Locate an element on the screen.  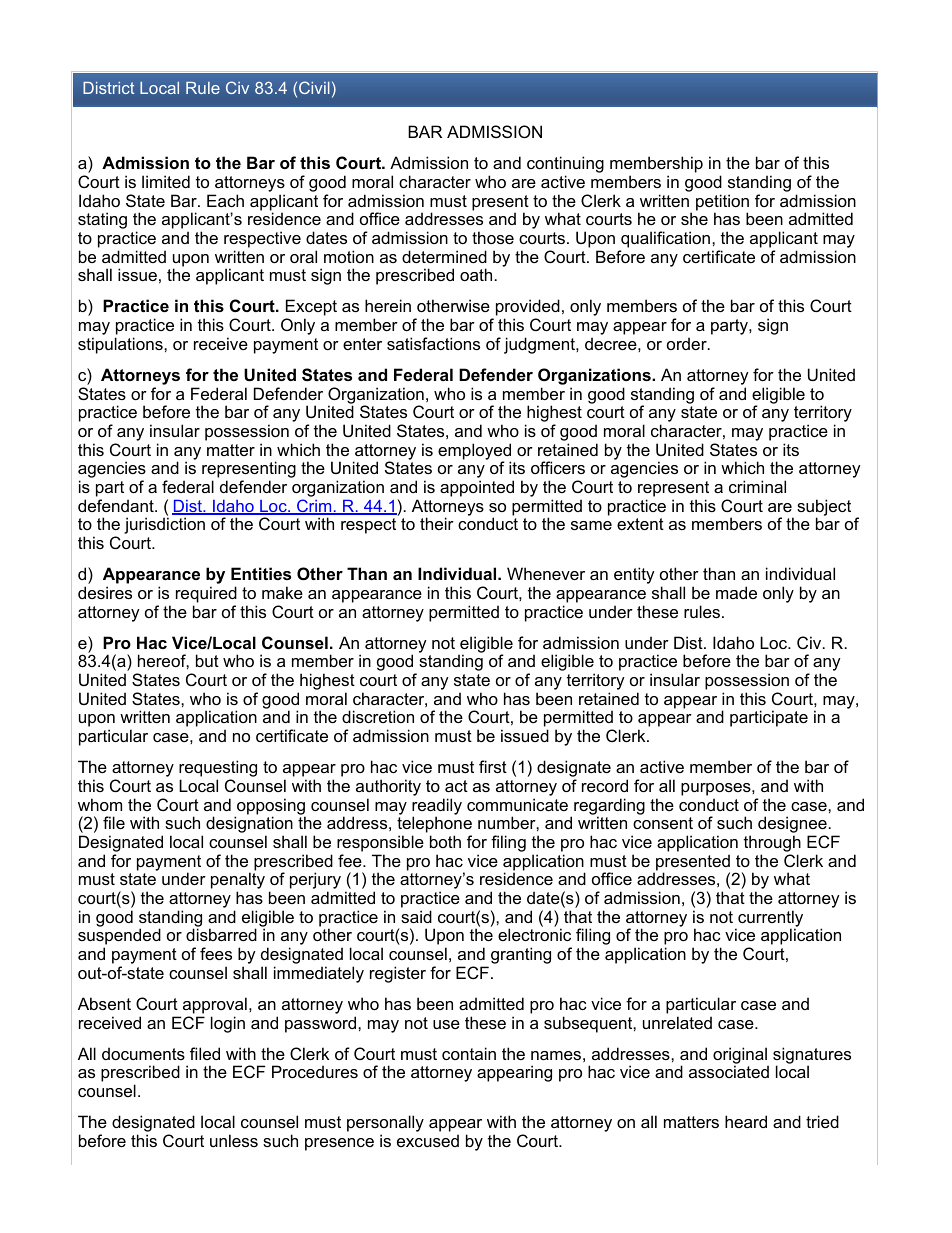
petition is located at coordinates (722, 203).
